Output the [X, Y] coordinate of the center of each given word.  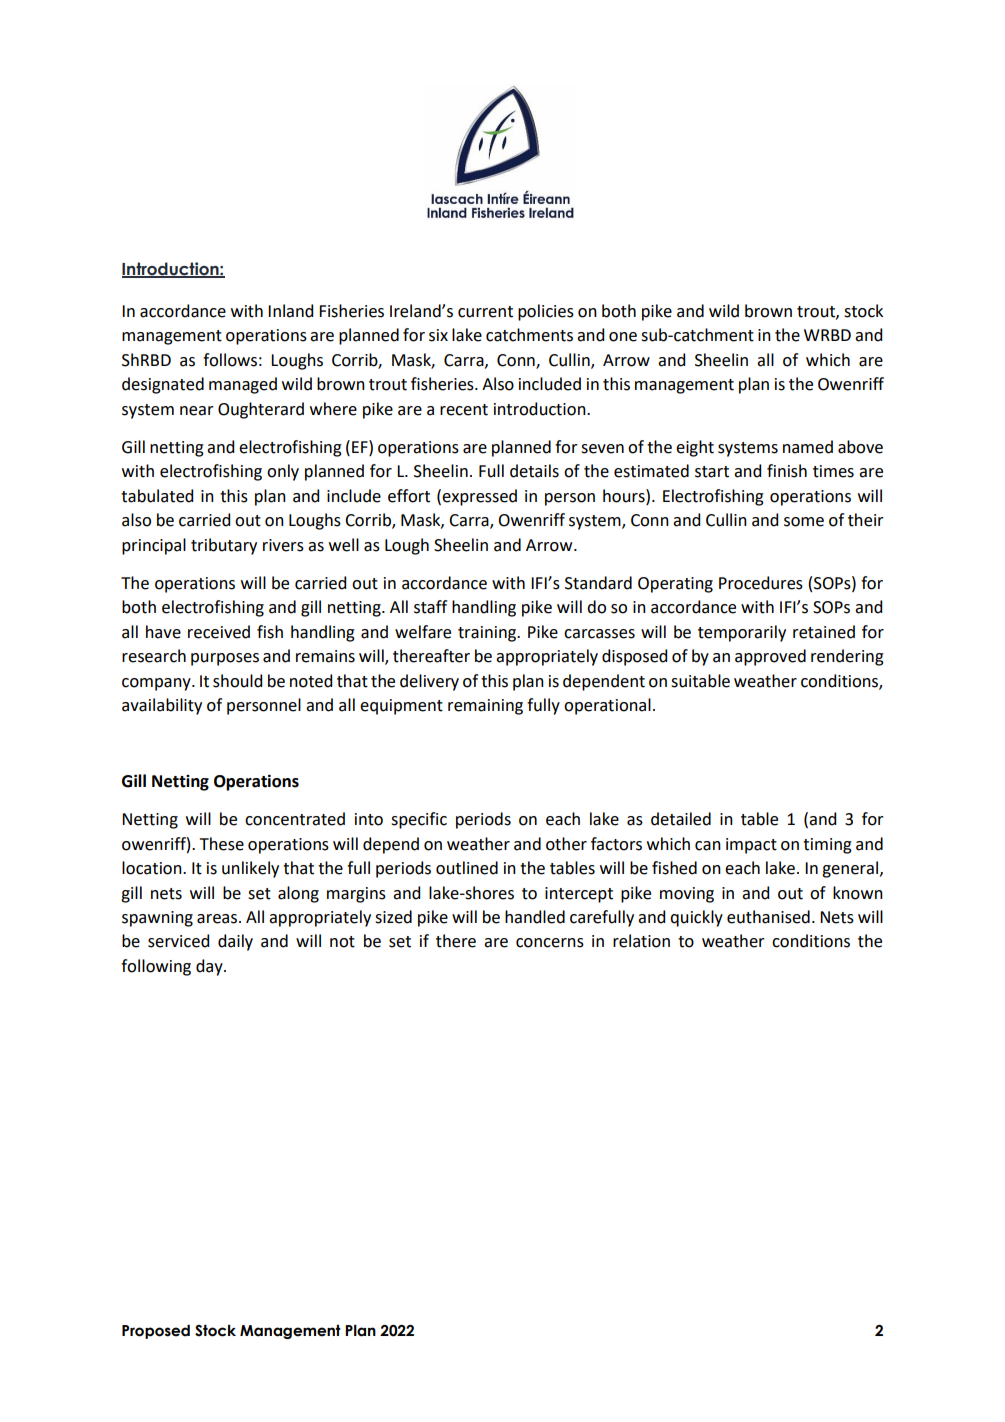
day [210, 967]
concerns [550, 943]
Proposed [156, 1332]
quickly [696, 918]
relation [641, 941]
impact [751, 846]
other [566, 844]
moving [687, 895]
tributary [224, 546]
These [222, 844]
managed [243, 385]
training [488, 634]
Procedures [761, 583]
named [808, 447]
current [485, 312]
